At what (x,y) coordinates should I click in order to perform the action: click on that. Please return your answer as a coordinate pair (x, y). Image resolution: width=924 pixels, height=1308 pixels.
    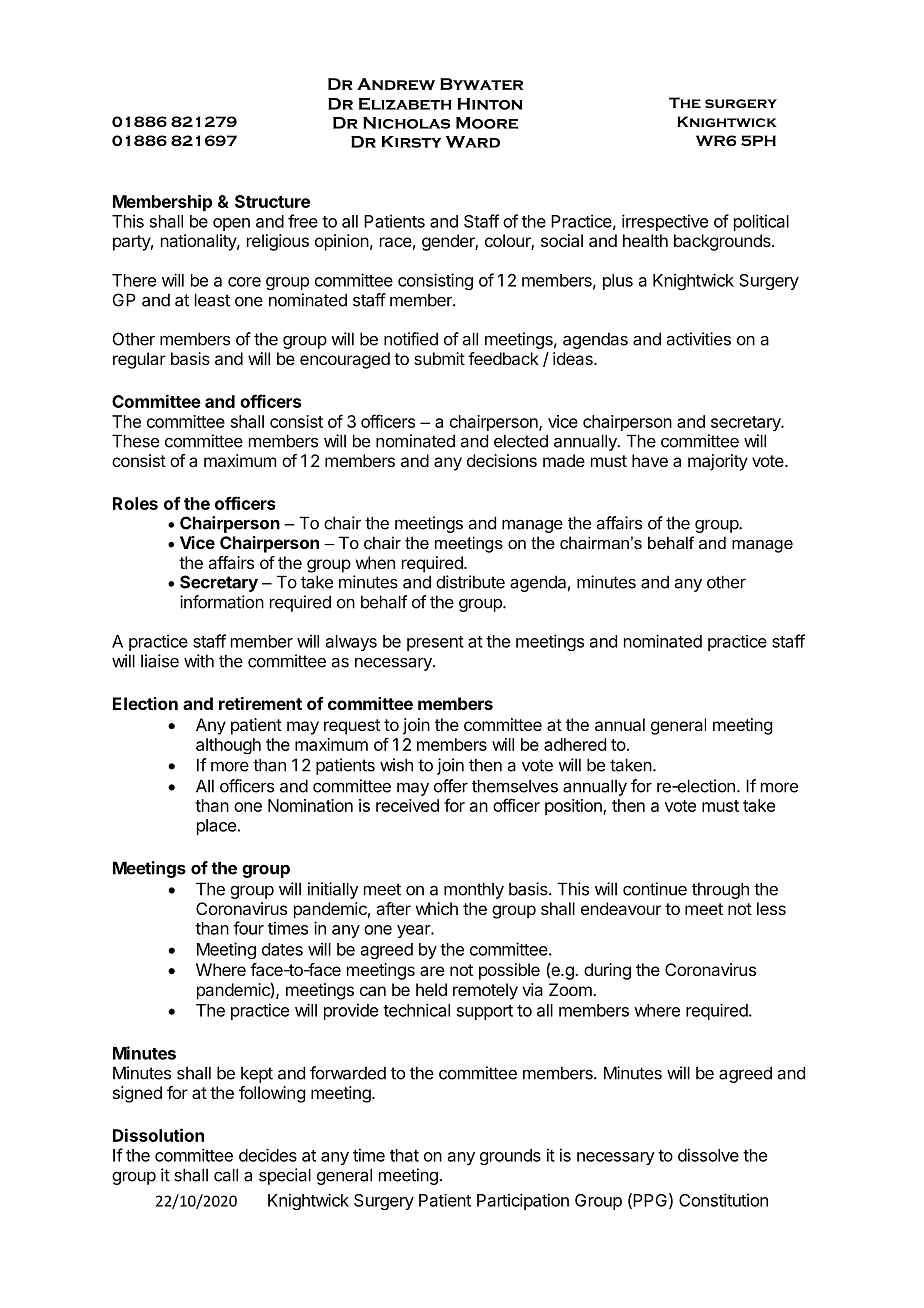
    Looking at the image, I should click on (404, 1155).
